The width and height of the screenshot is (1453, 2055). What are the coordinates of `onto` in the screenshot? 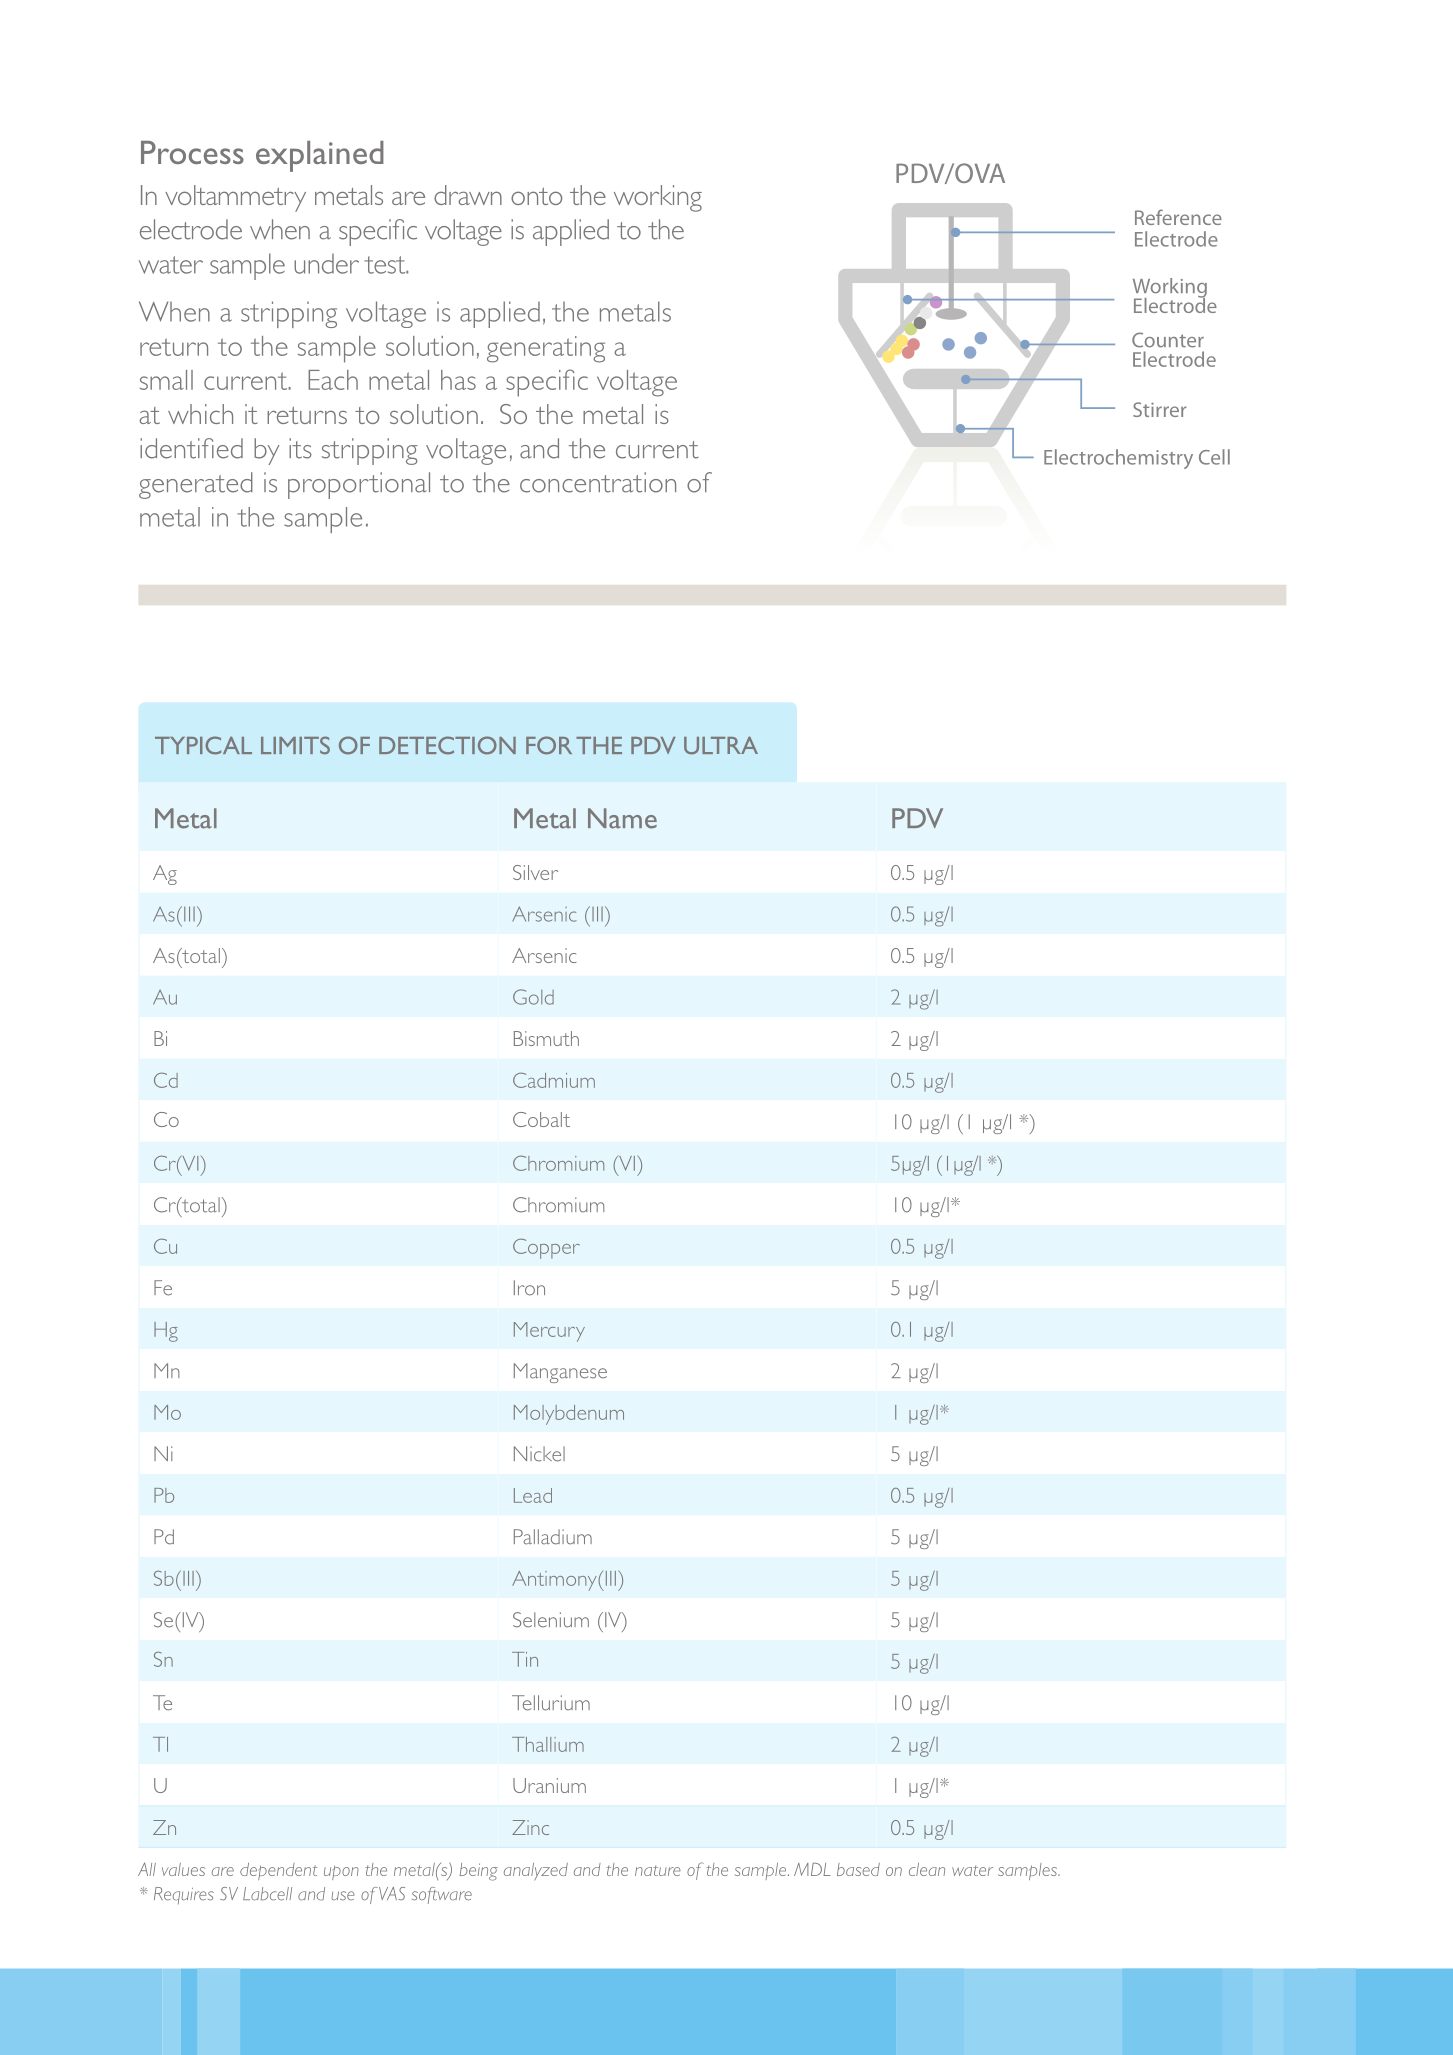 It's located at (536, 196).
